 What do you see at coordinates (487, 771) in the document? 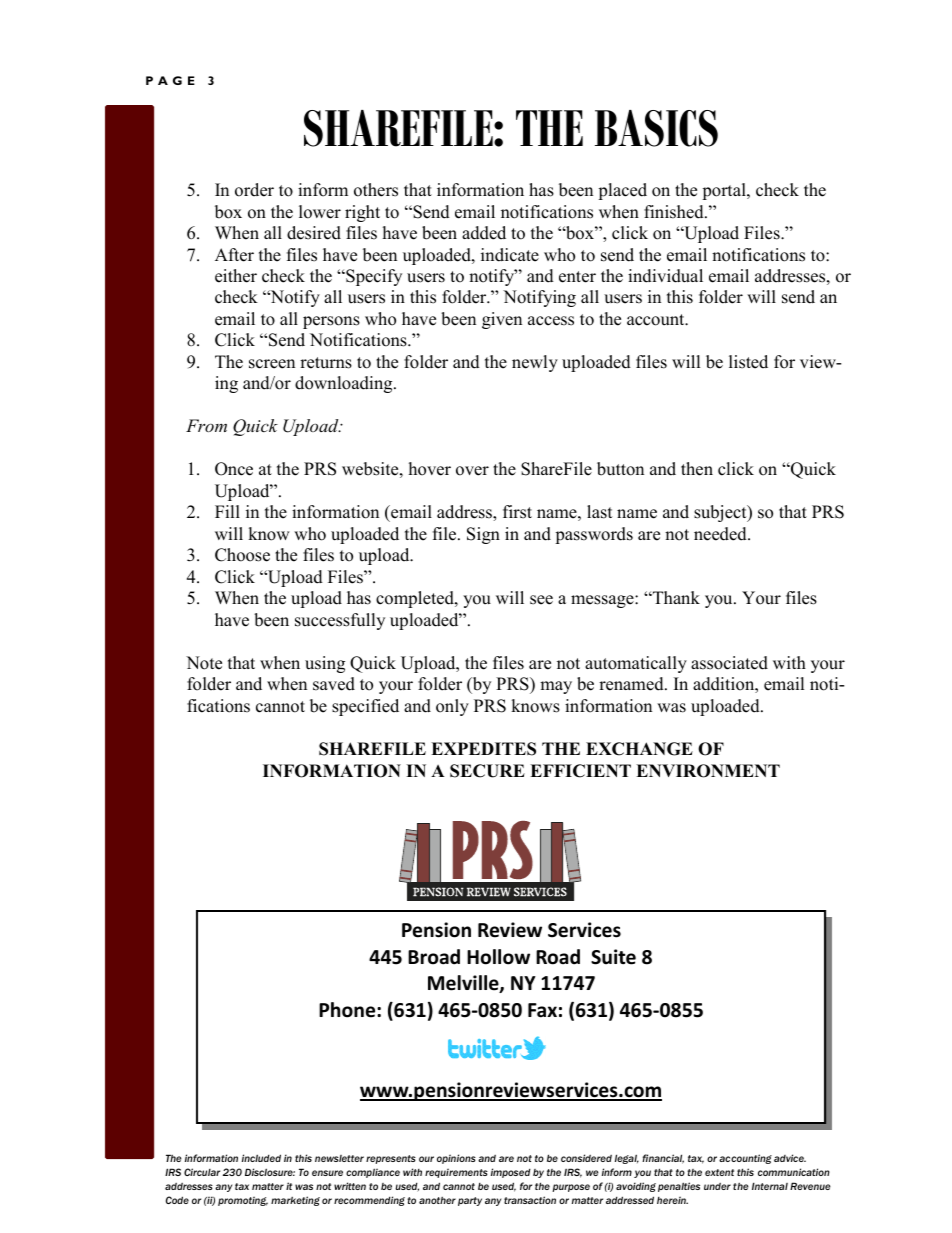
I see `SECURE` at bounding box center [487, 771].
